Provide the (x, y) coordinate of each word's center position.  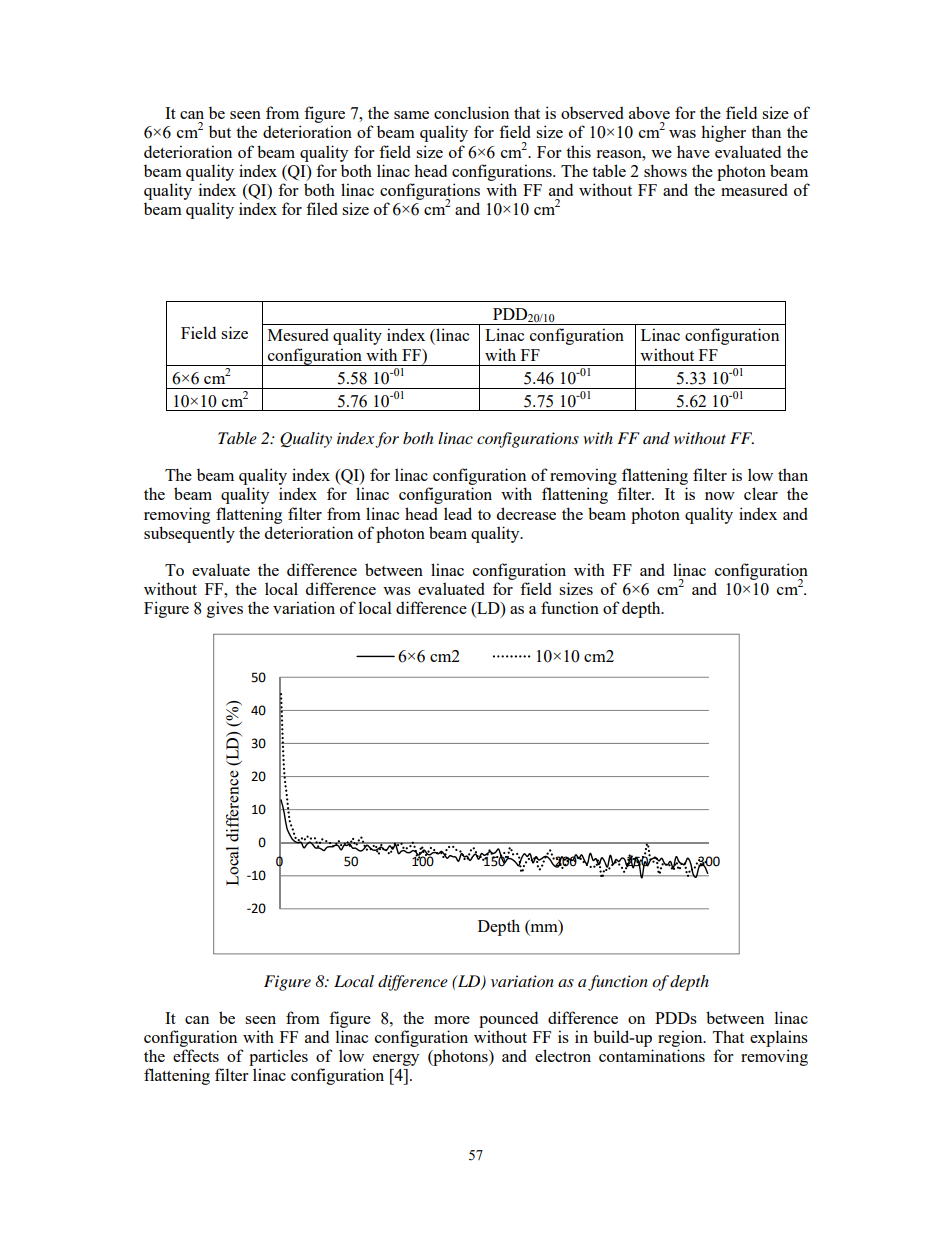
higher (723, 133)
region (681, 1038)
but (220, 131)
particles (278, 1057)
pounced (508, 1019)
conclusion (471, 112)
